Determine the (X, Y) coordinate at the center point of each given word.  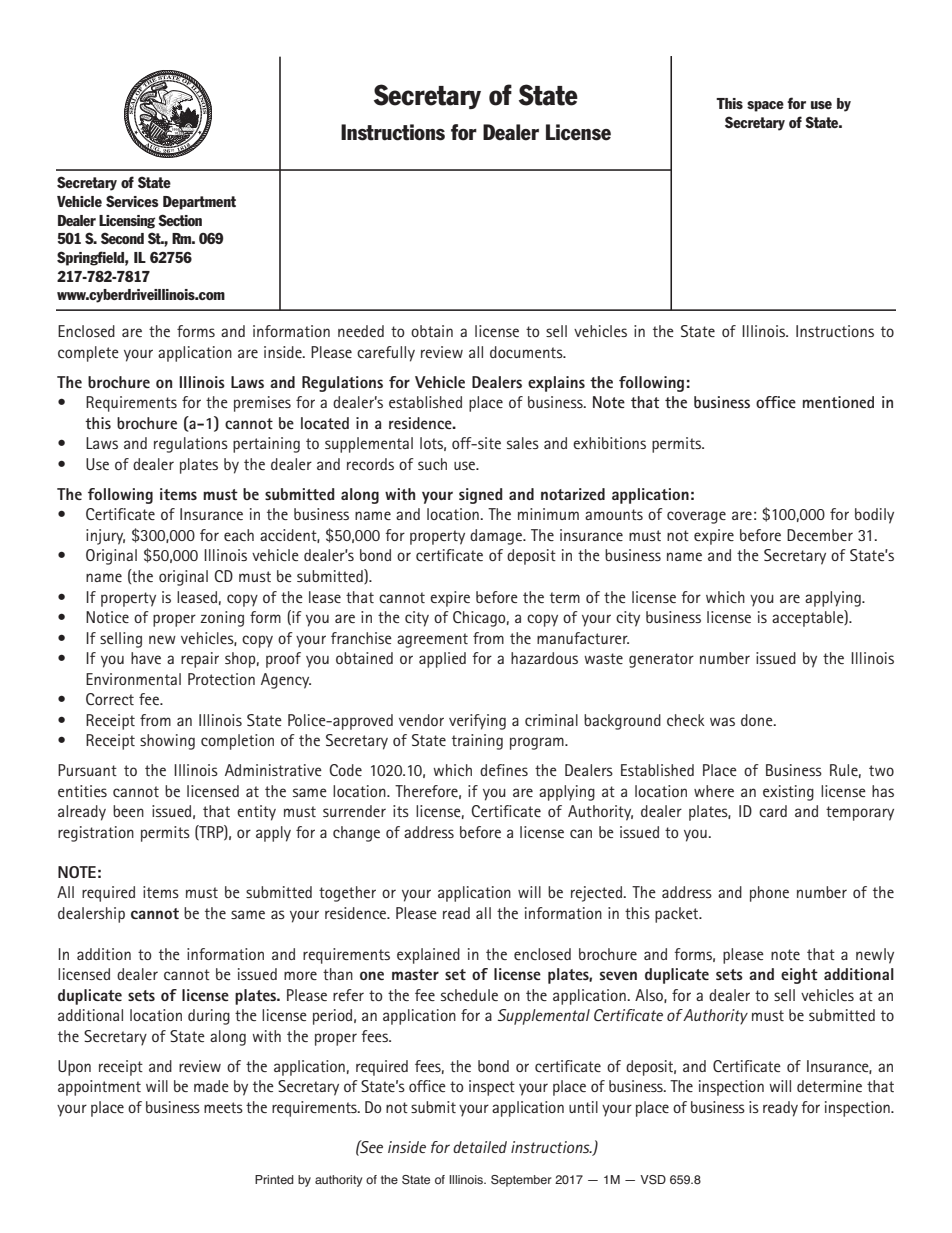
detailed (480, 1147)
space (765, 106)
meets (223, 1107)
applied (442, 660)
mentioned (838, 402)
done (758, 720)
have (146, 658)
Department (199, 203)
